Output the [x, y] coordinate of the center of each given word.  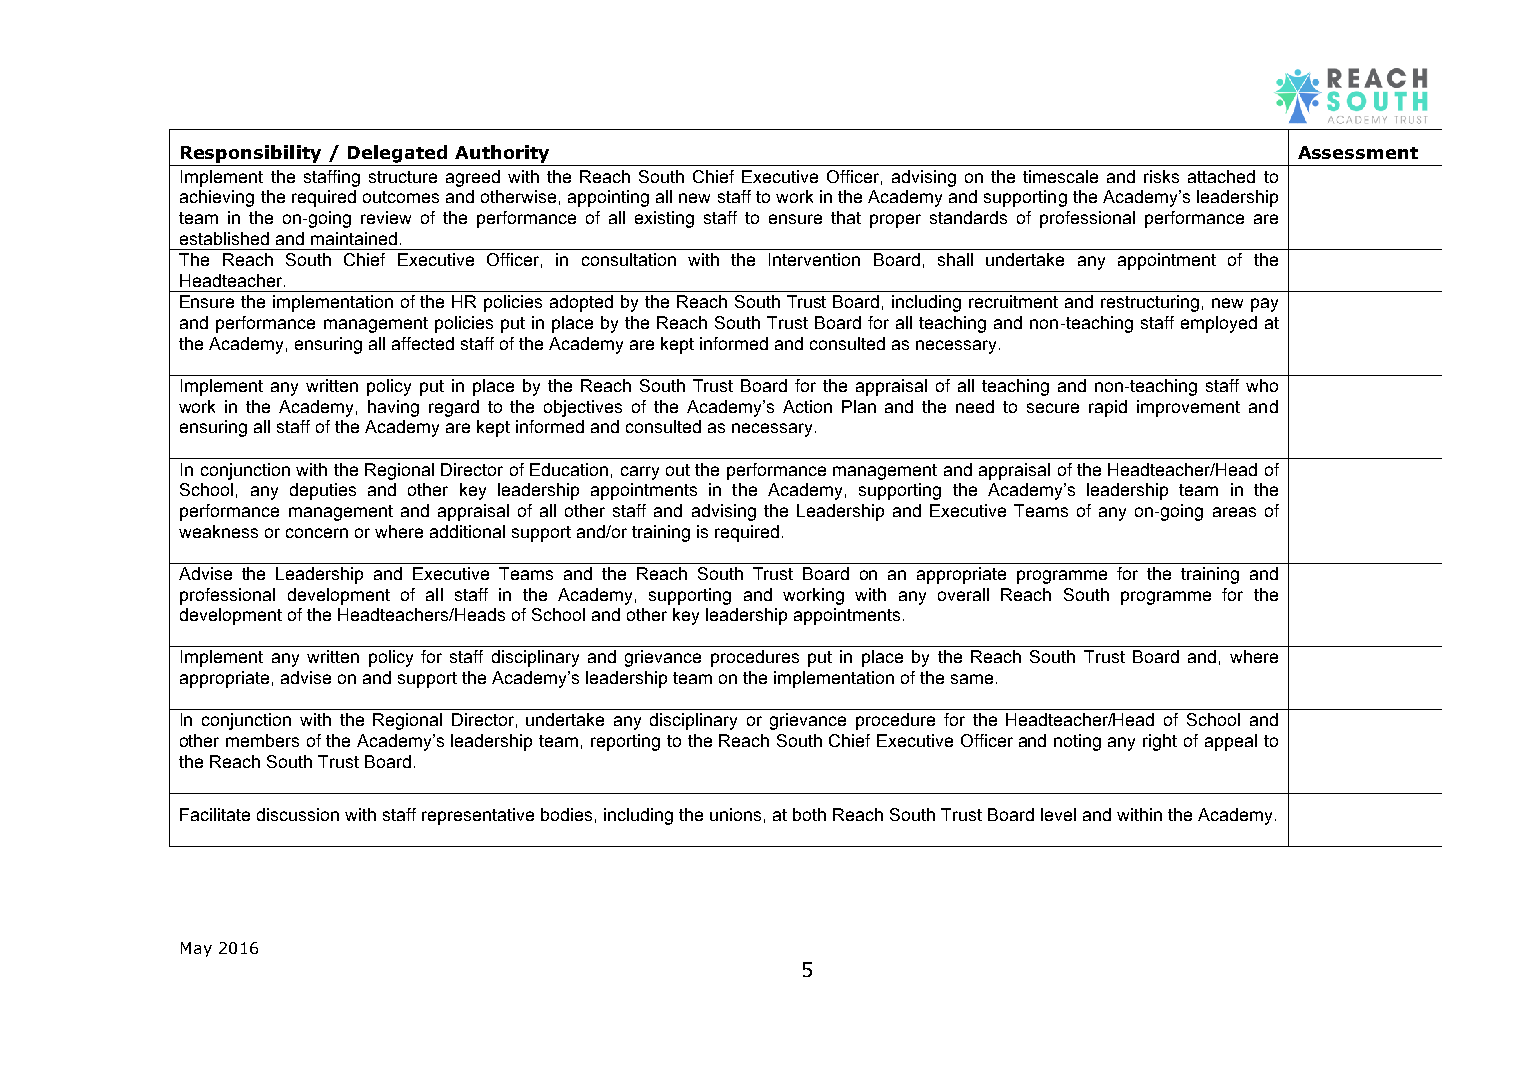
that [846, 217]
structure [403, 177]
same [972, 679]
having [393, 408]
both [809, 814]
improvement [1188, 408]
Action [807, 406]
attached [1221, 176]
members [262, 740]
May [196, 949]
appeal [1231, 742]
